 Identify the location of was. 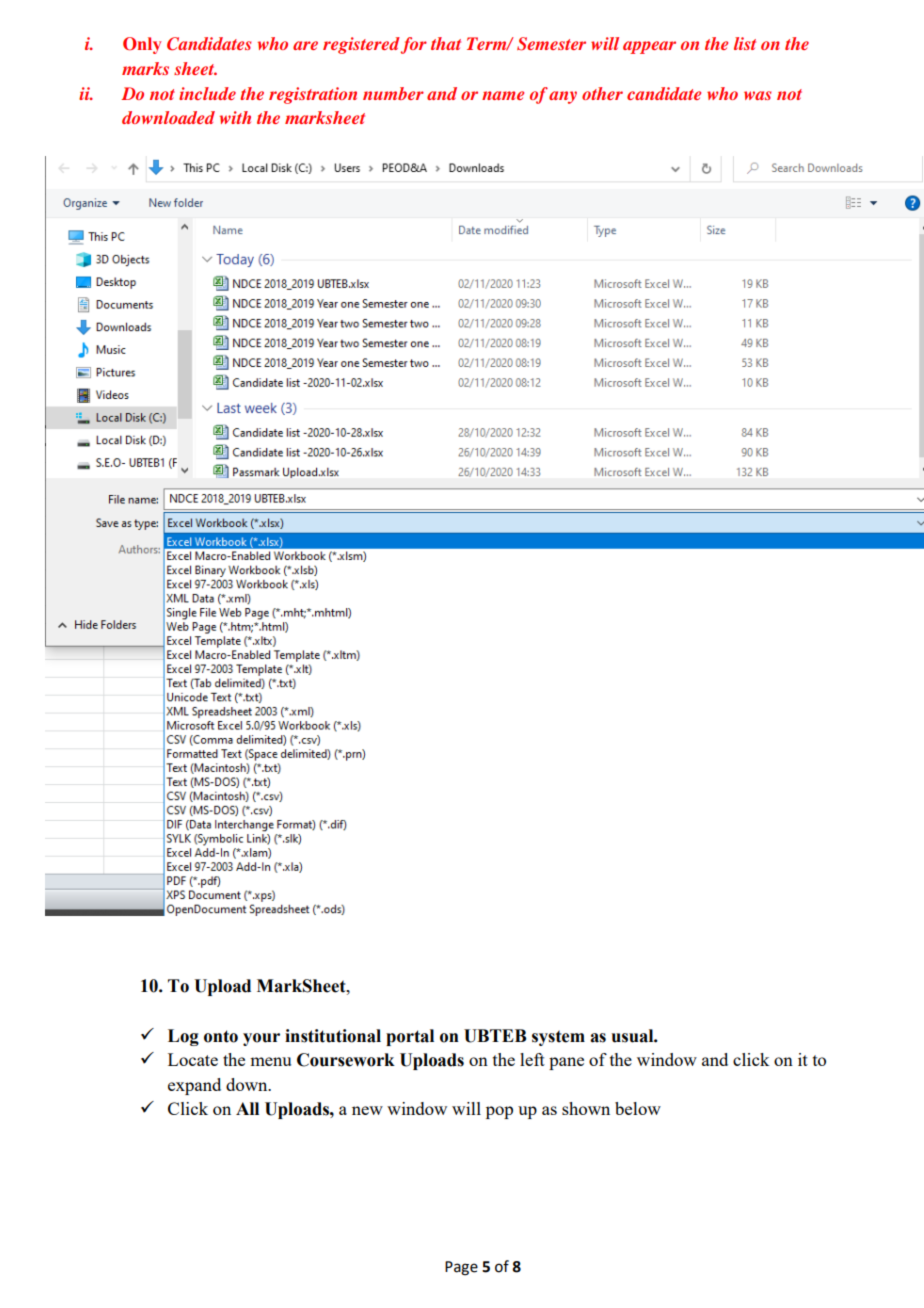
(757, 95).
